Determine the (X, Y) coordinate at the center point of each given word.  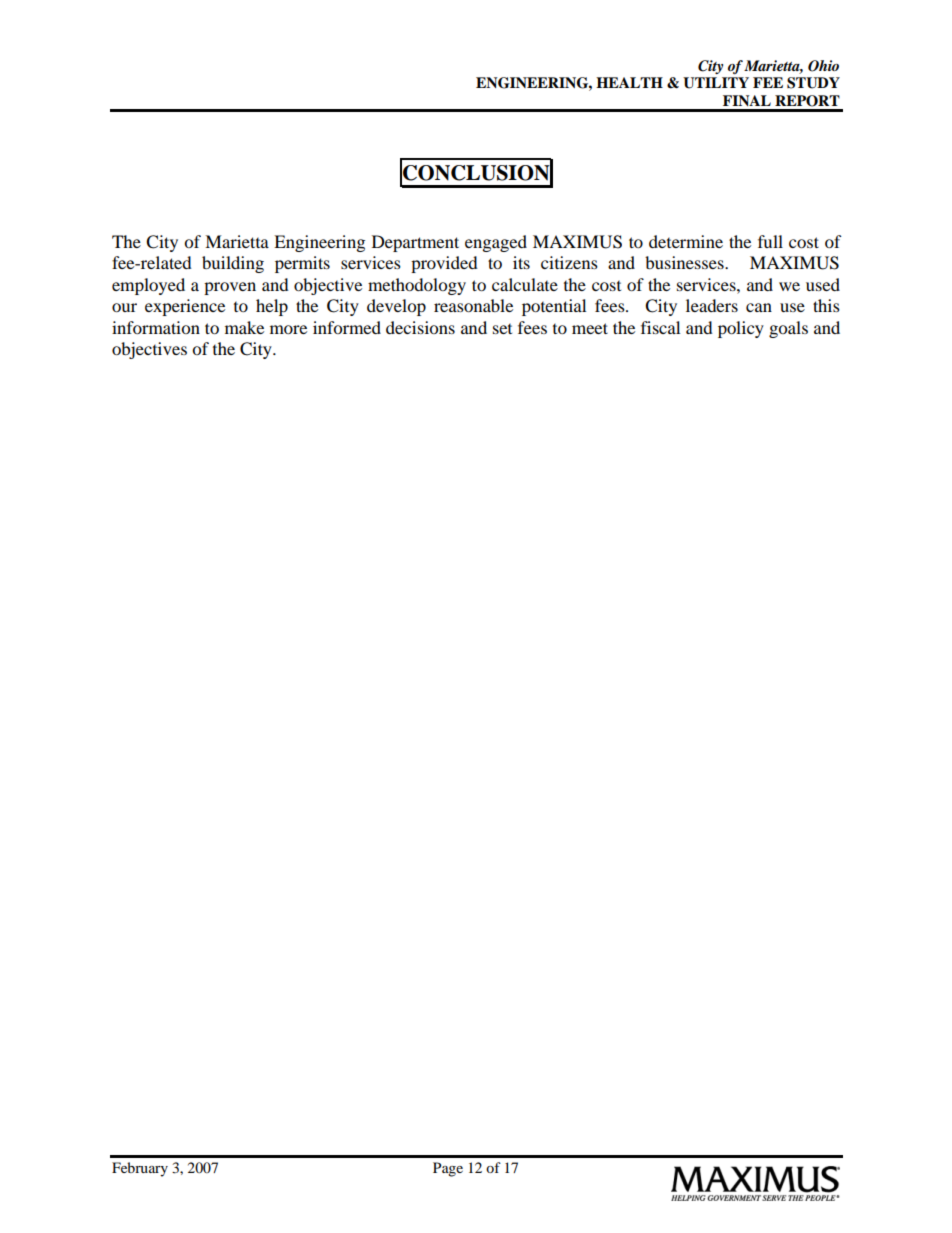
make (244, 327)
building (233, 264)
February (140, 1169)
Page (448, 1169)
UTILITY (716, 83)
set (502, 329)
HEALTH (629, 82)
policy (741, 329)
